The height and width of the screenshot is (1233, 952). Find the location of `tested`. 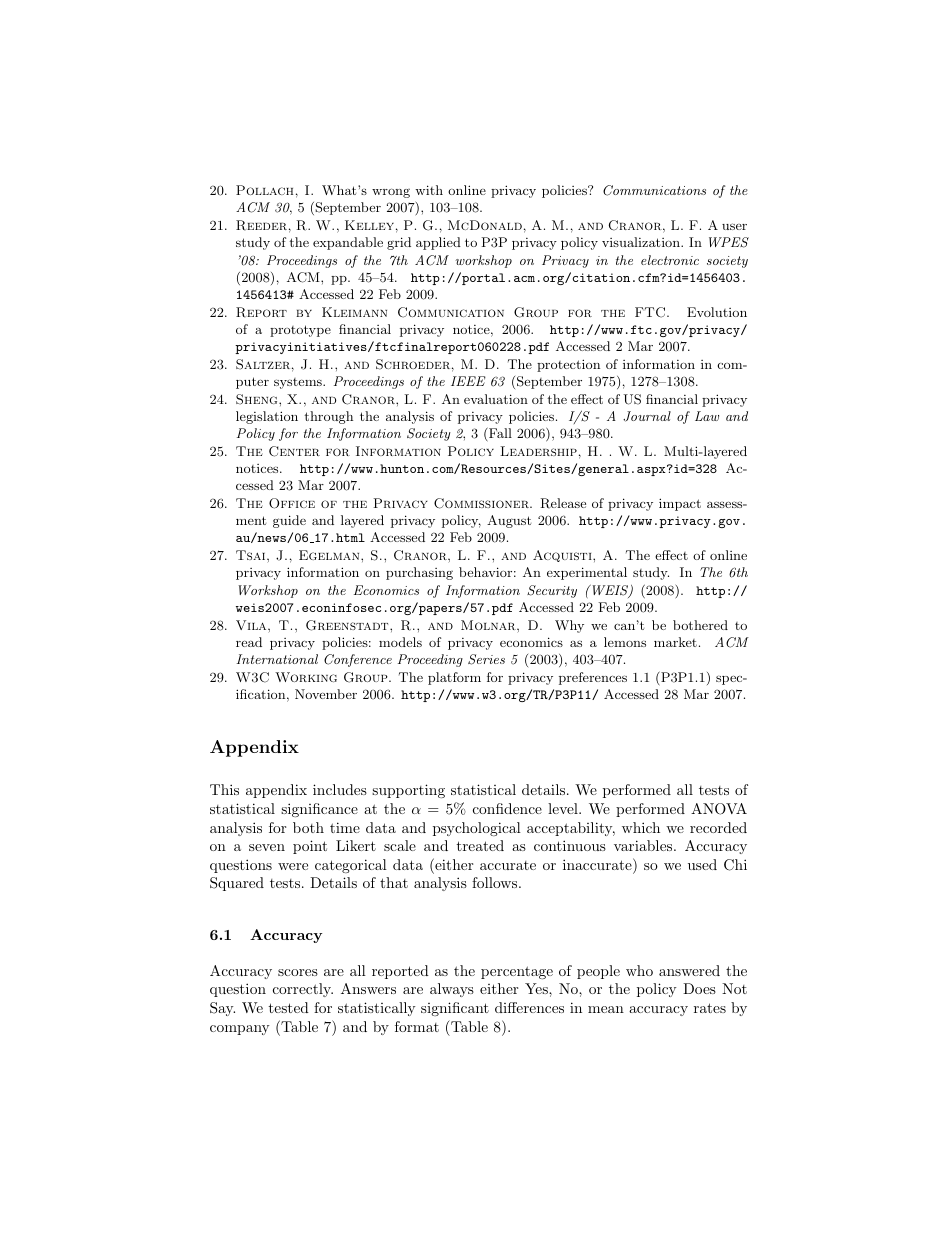

tested is located at coordinates (288, 1007).
